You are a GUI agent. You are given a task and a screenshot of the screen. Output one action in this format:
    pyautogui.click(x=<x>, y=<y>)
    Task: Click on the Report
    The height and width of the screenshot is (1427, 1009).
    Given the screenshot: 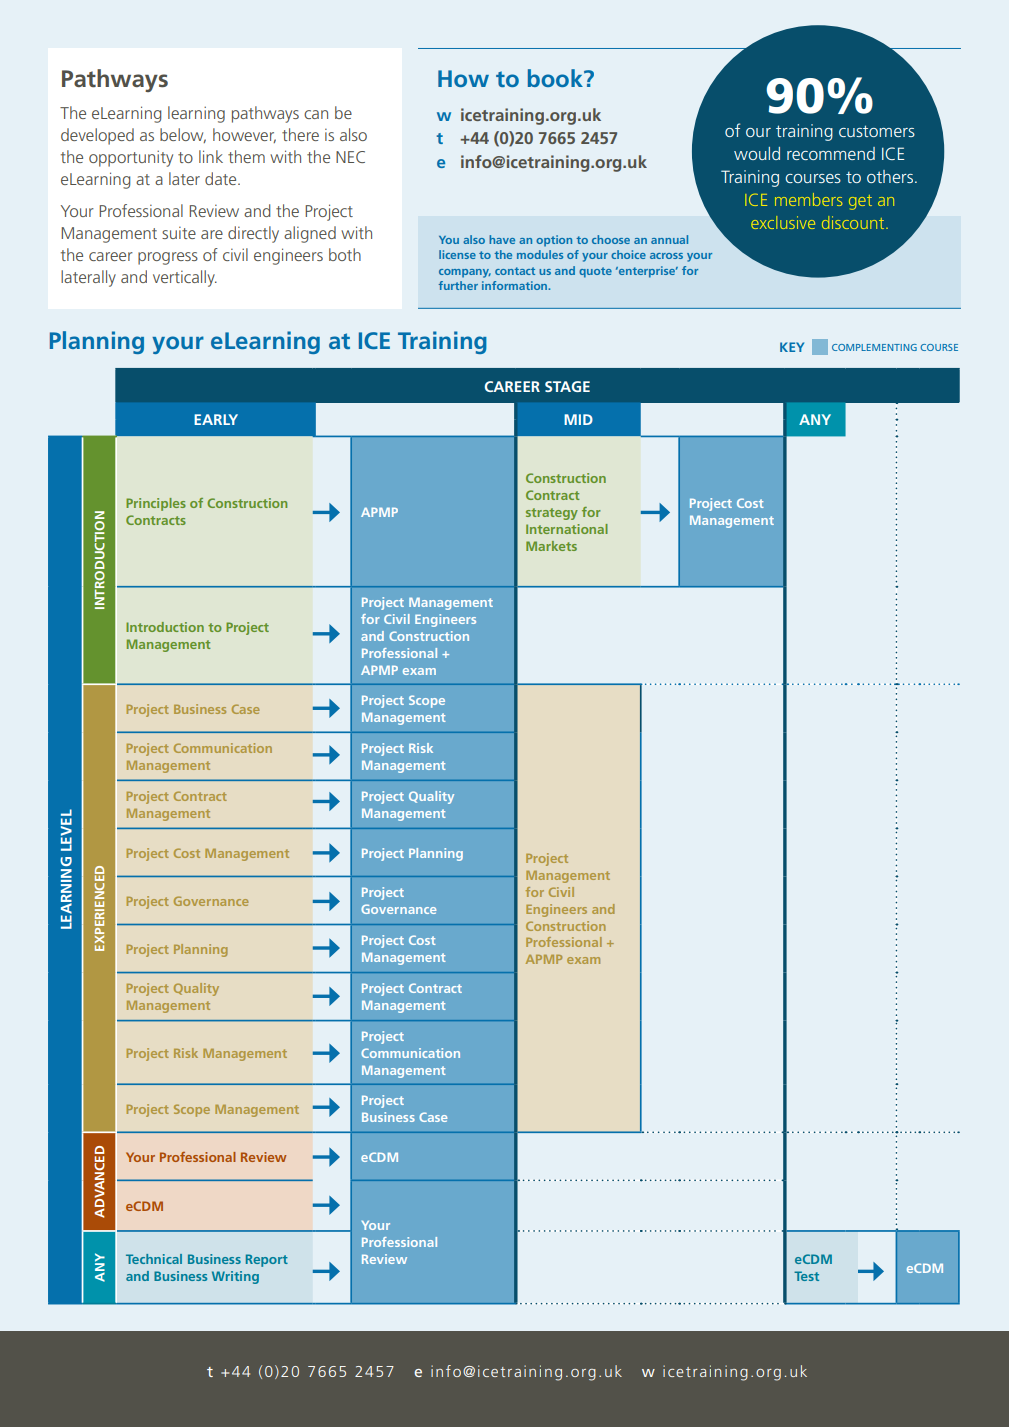 What is the action you would take?
    pyautogui.click(x=267, y=1260)
